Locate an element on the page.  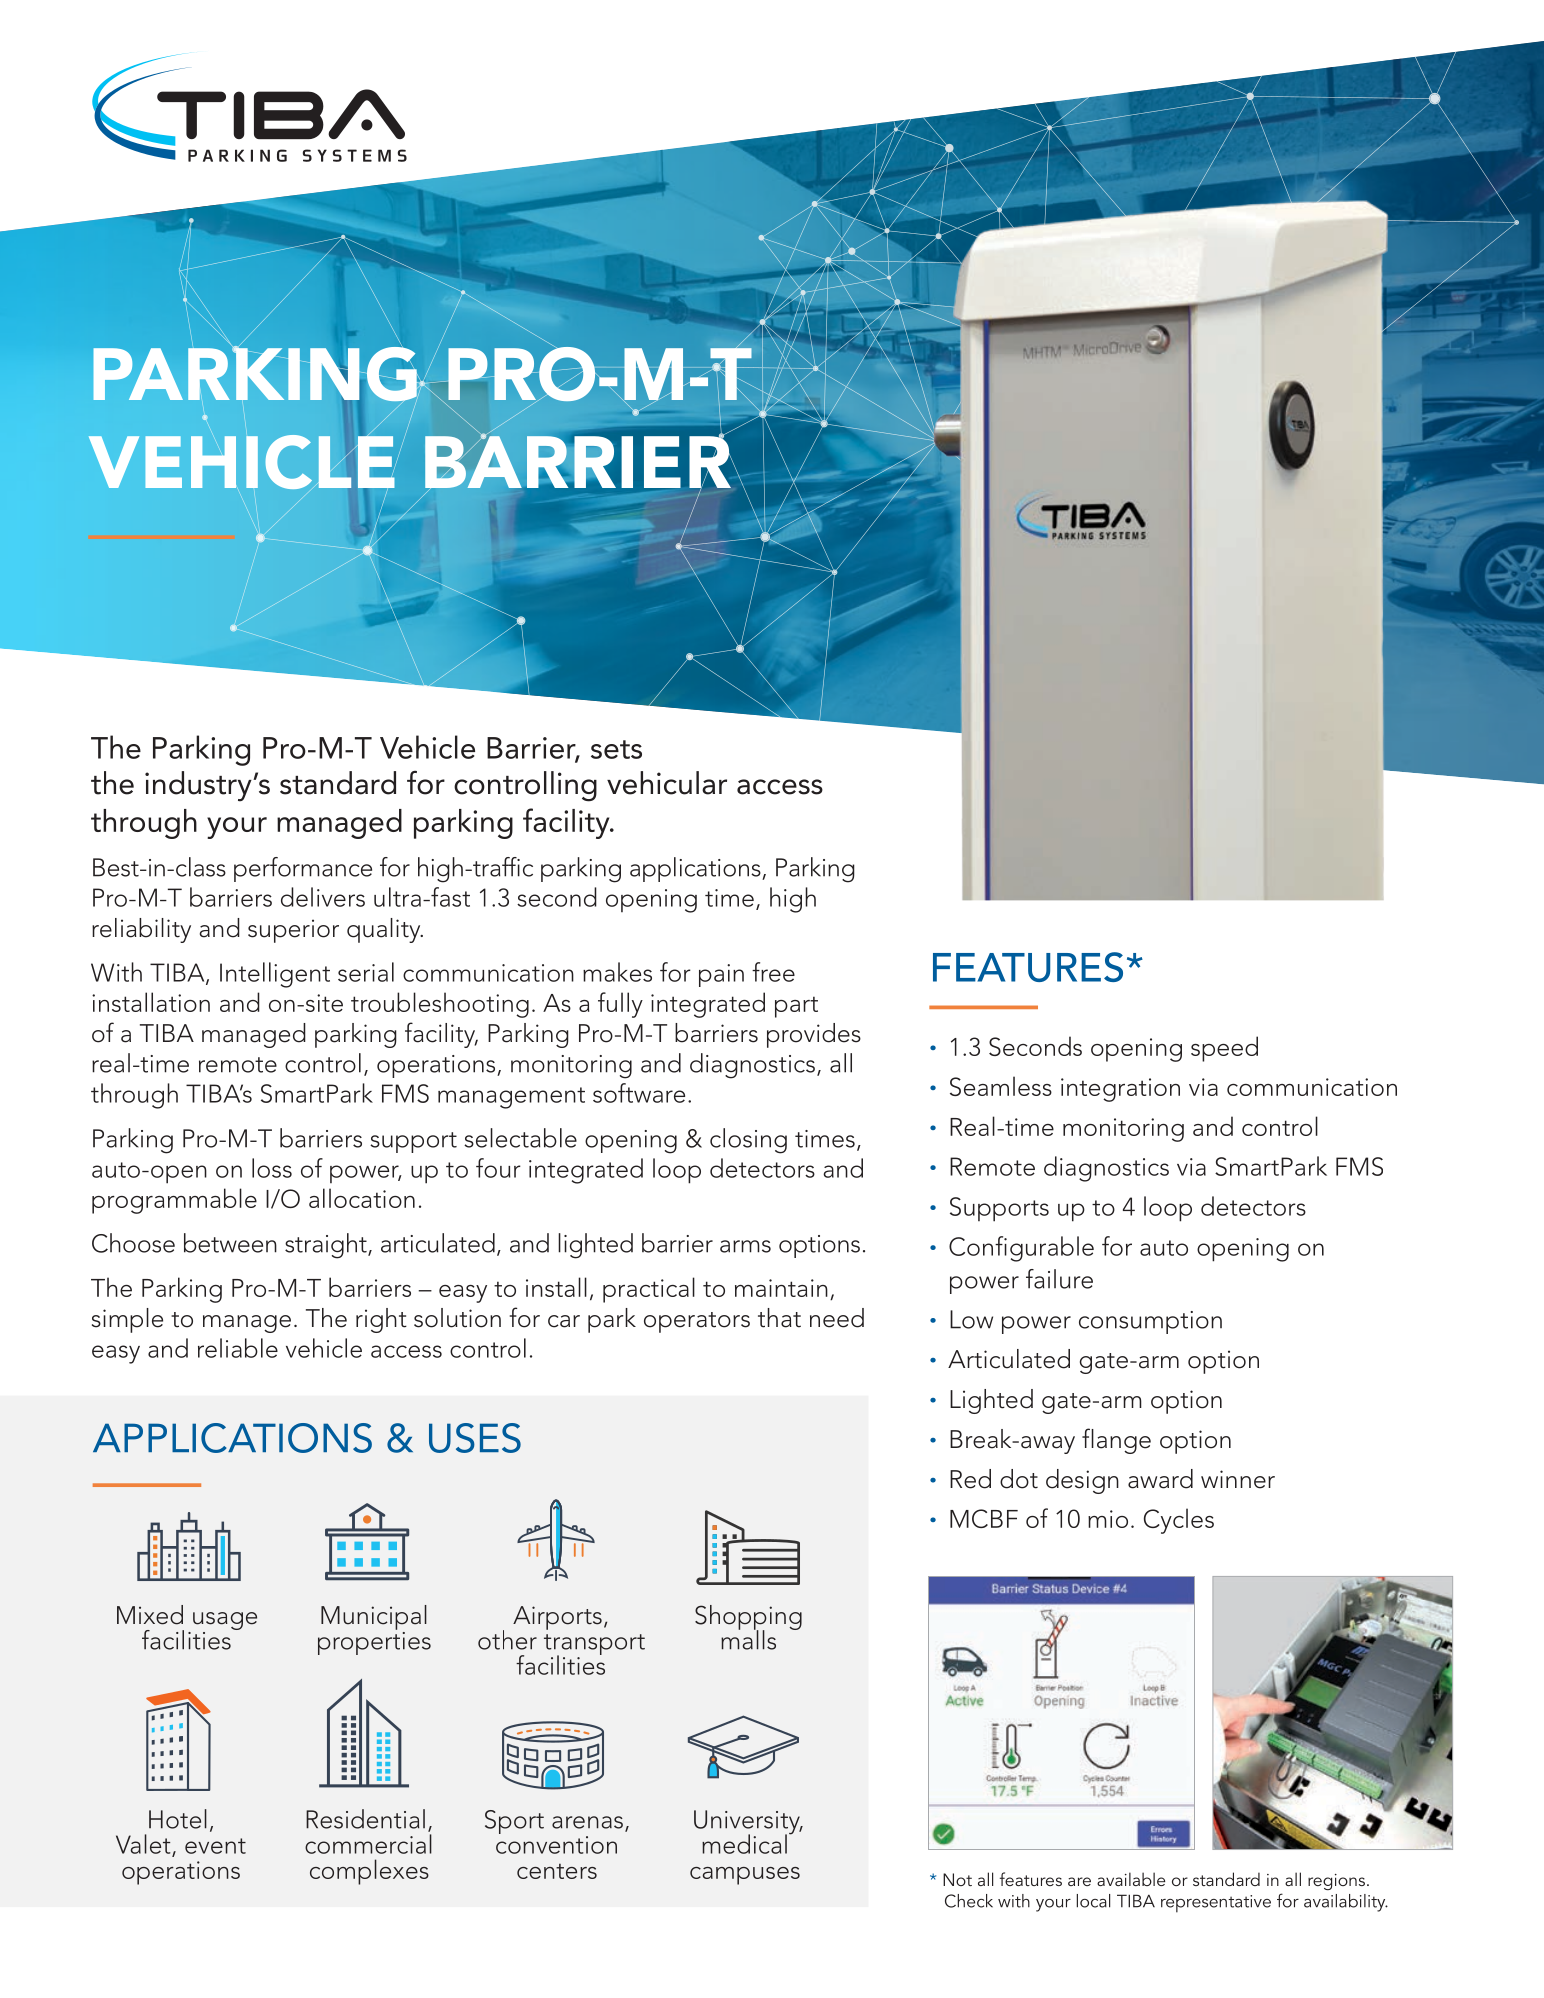
consumption is located at coordinates (1150, 1322).
